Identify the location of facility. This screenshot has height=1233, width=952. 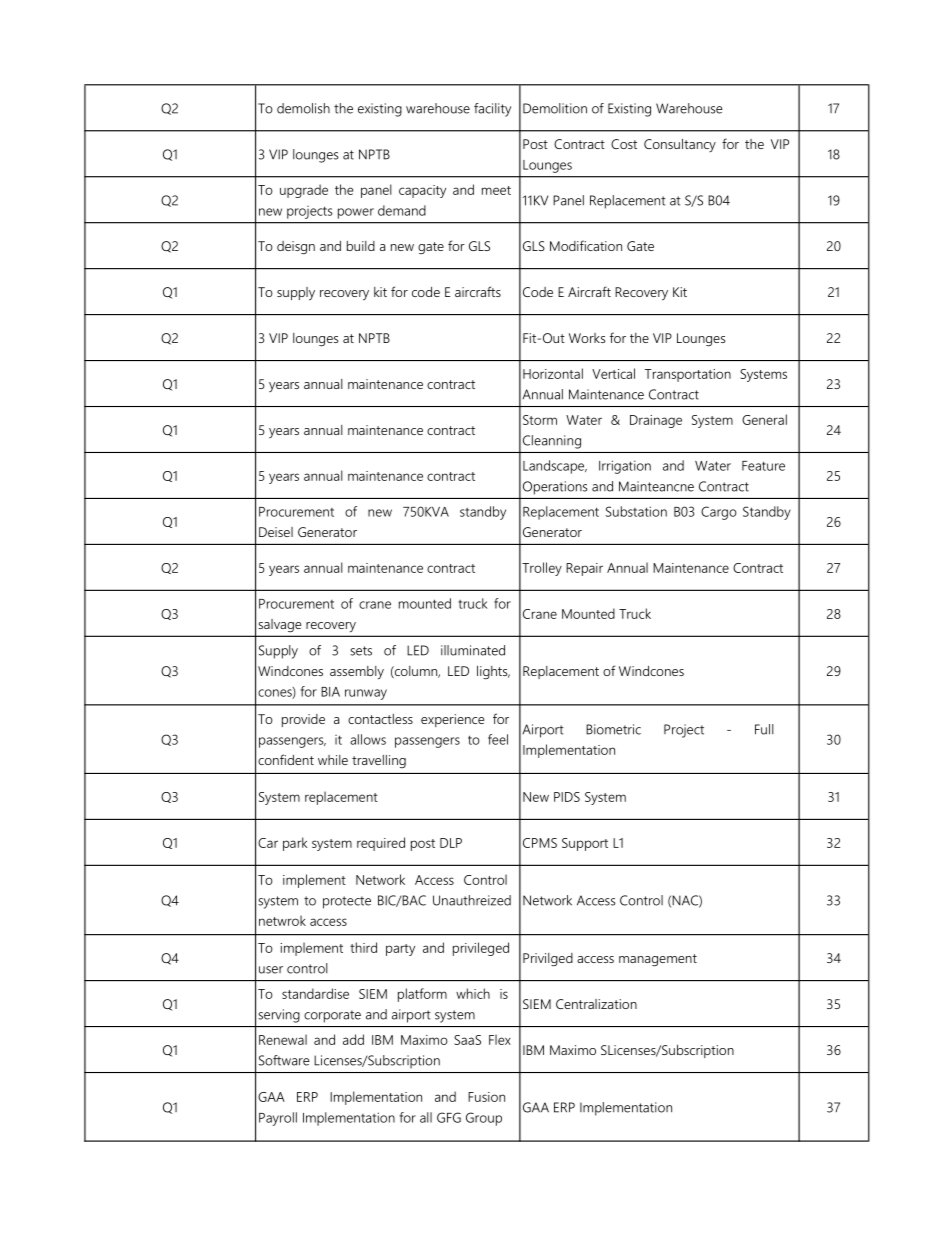
(492, 110).
